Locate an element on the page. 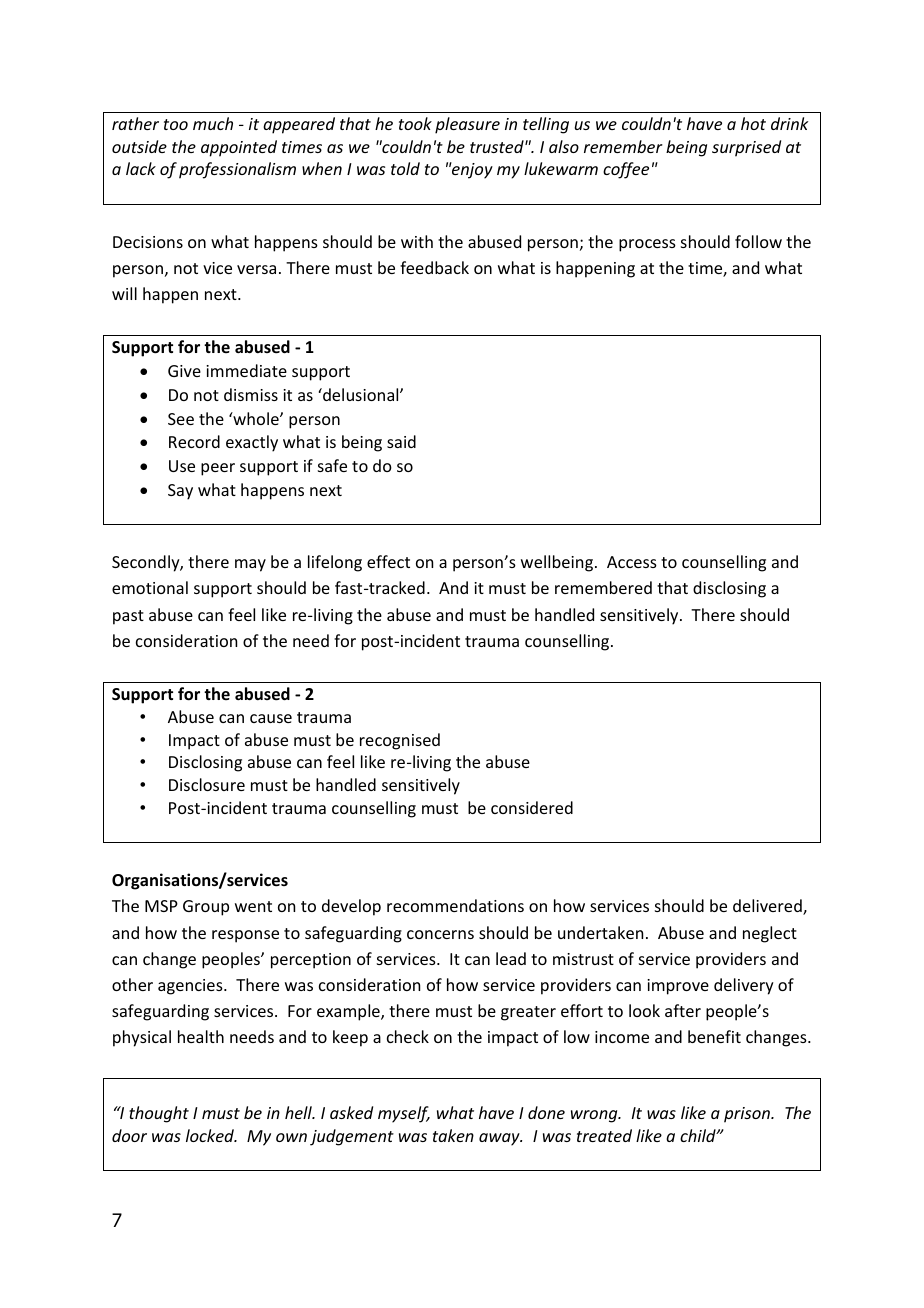  appointed is located at coordinates (239, 148).
